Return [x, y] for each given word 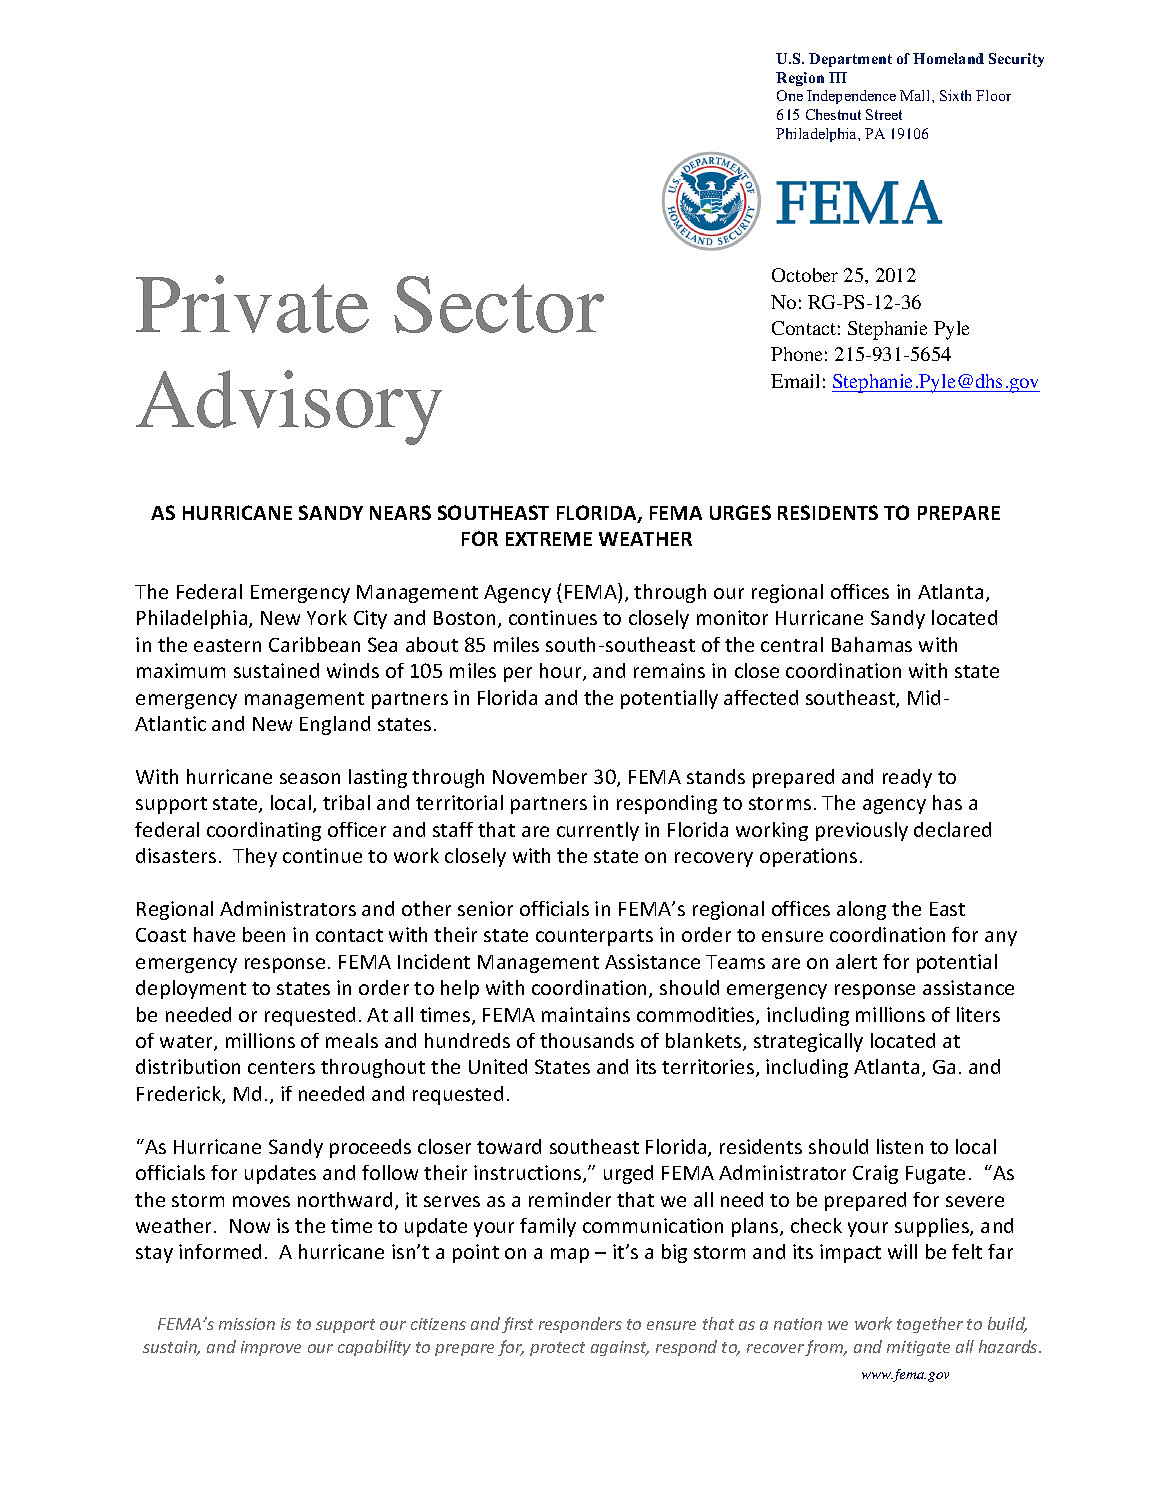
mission [247, 1324]
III [838, 77]
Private [252, 304]
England [335, 725]
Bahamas [872, 644]
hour [562, 672]
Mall [916, 95]
